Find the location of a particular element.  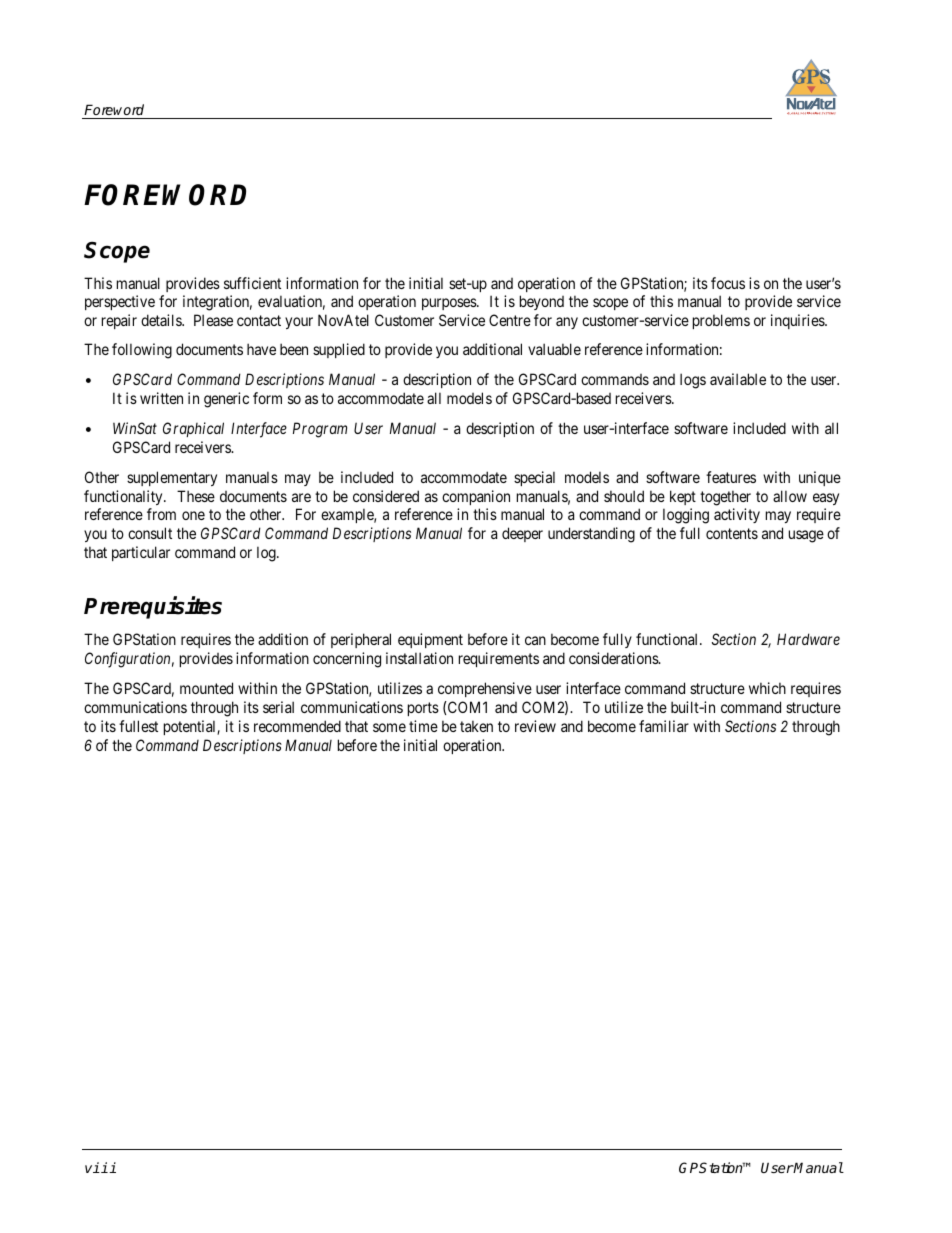

details is located at coordinates (162, 320).
